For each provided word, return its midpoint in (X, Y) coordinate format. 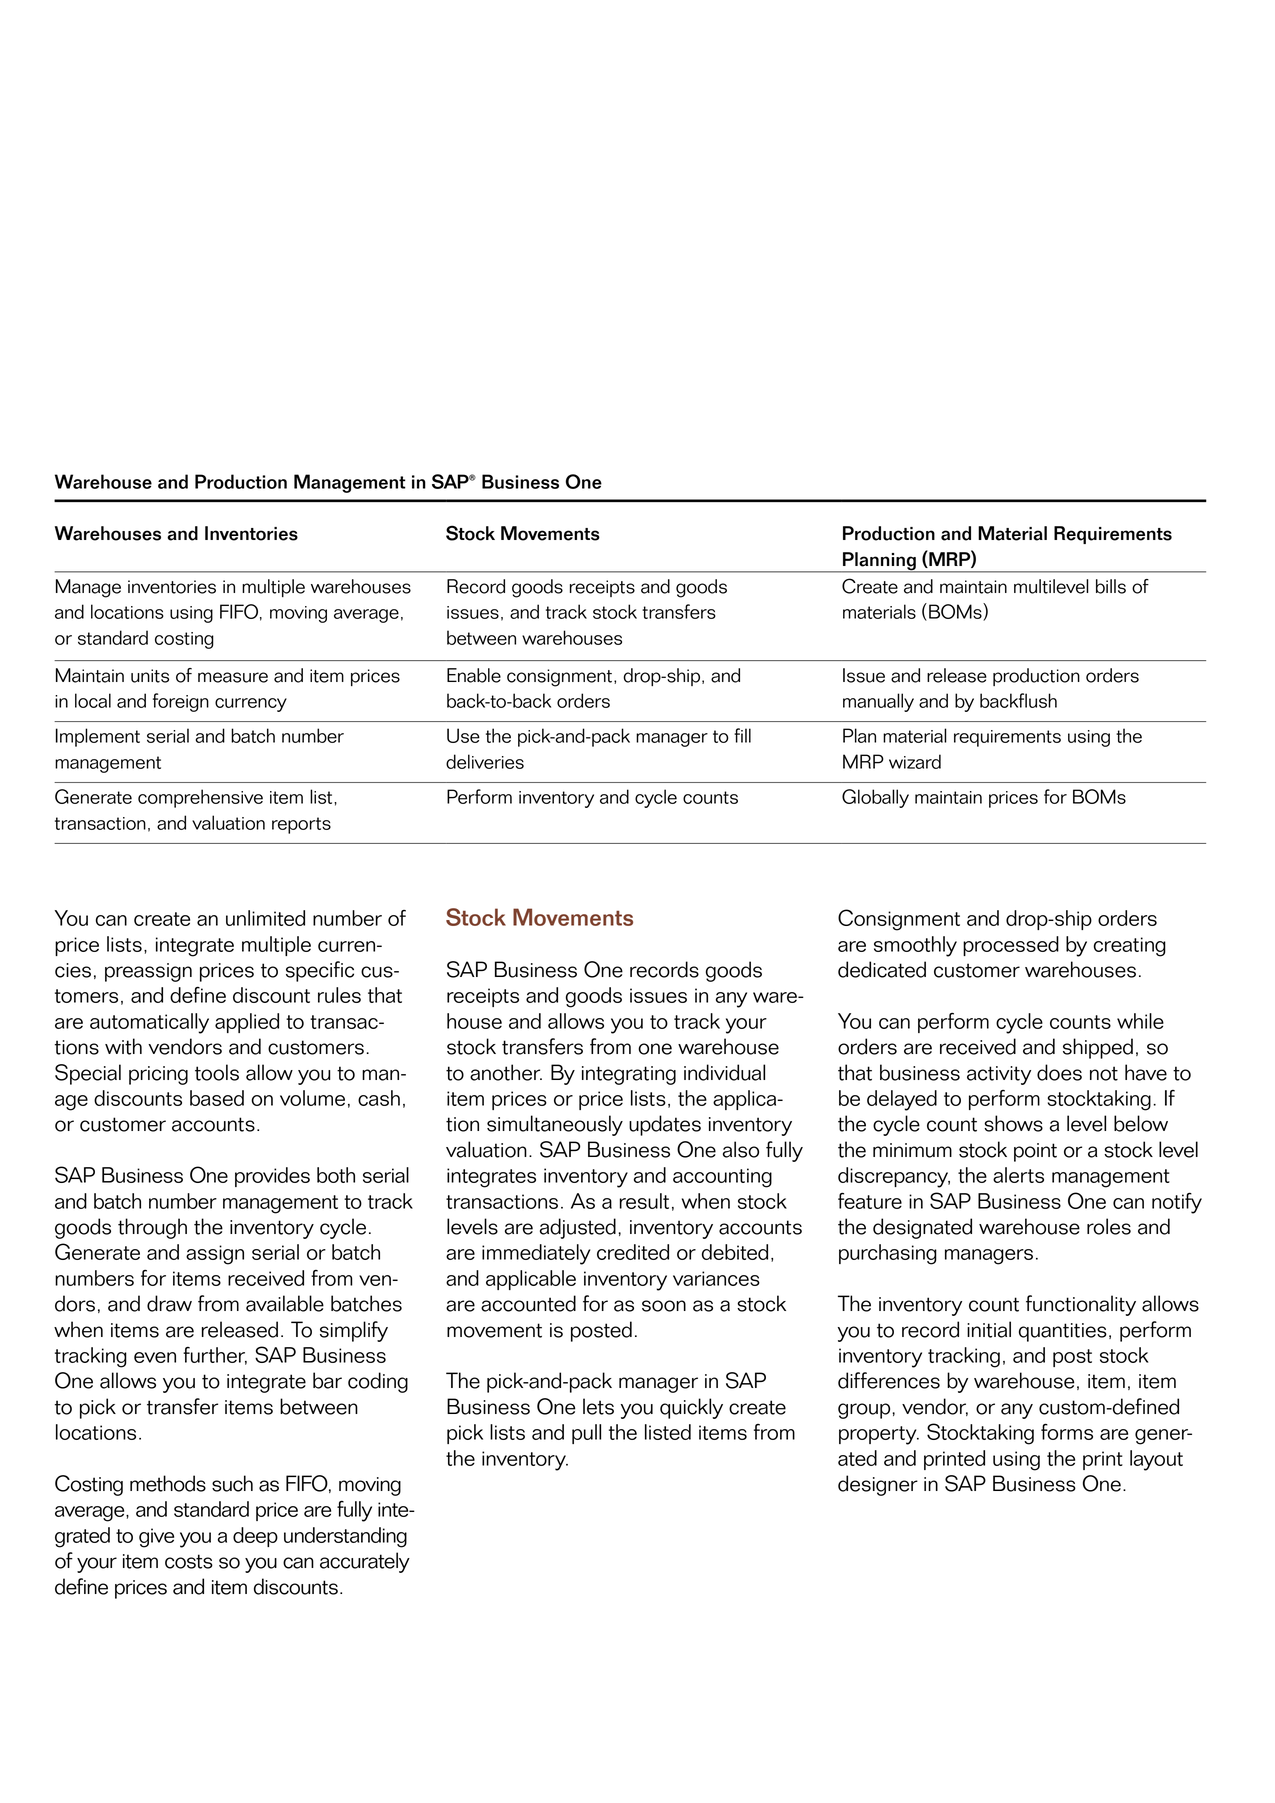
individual (724, 1072)
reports (301, 825)
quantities (1063, 1332)
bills (1111, 586)
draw (169, 1303)
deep (255, 1537)
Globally (875, 798)
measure (233, 677)
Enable (474, 675)
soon (664, 1306)
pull (586, 1434)
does (1059, 1072)
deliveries (485, 761)
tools (217, 1072)
